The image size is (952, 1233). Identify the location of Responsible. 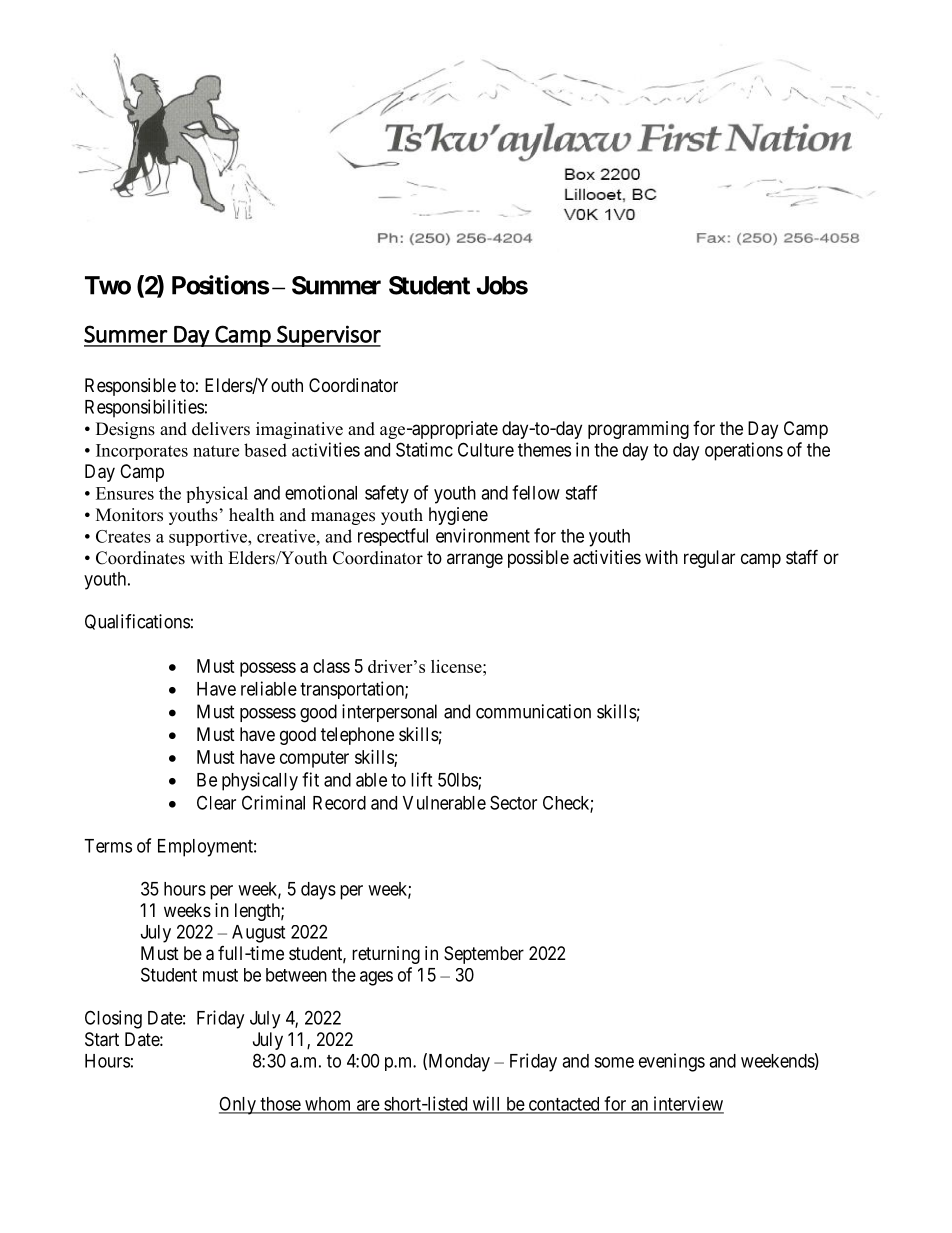
(130, 387).
